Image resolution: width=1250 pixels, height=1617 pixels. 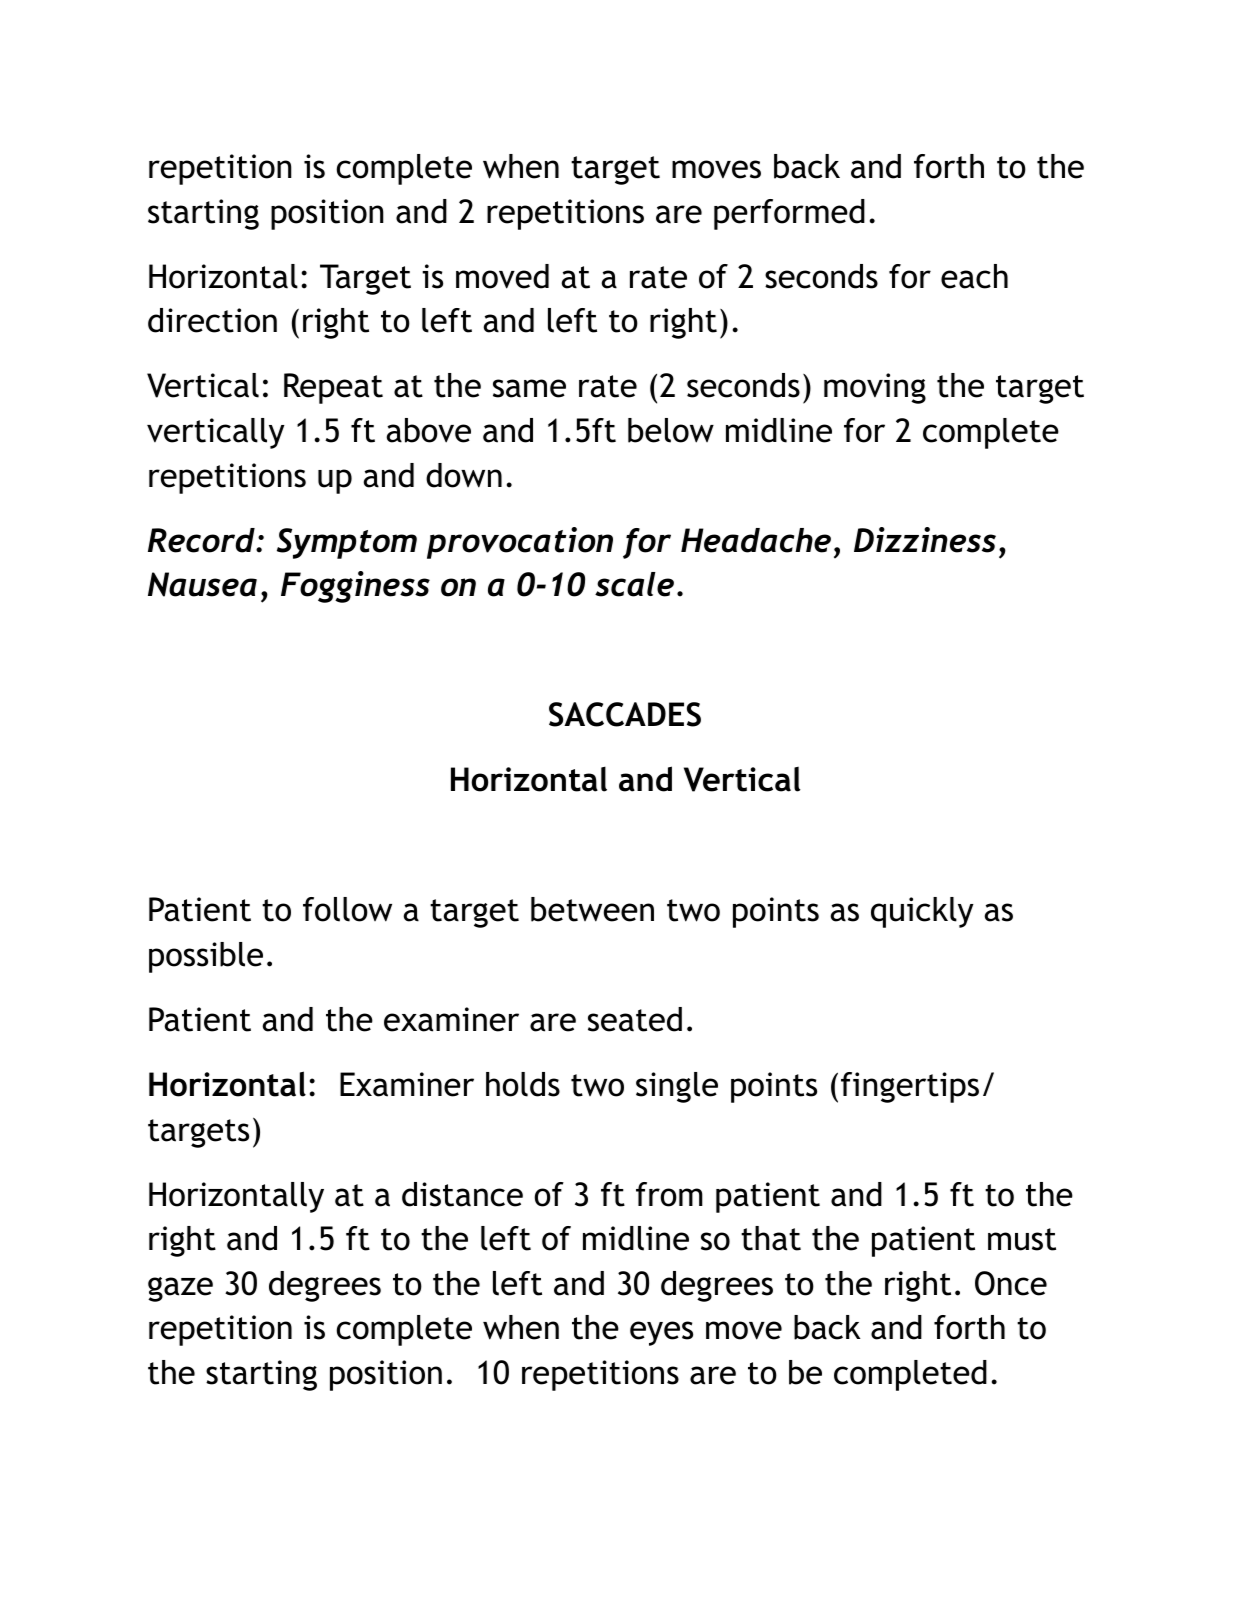 What do you see at coordinates (592, 909) in the screenshot?
I see `between` at bounding box center [592, 909].
